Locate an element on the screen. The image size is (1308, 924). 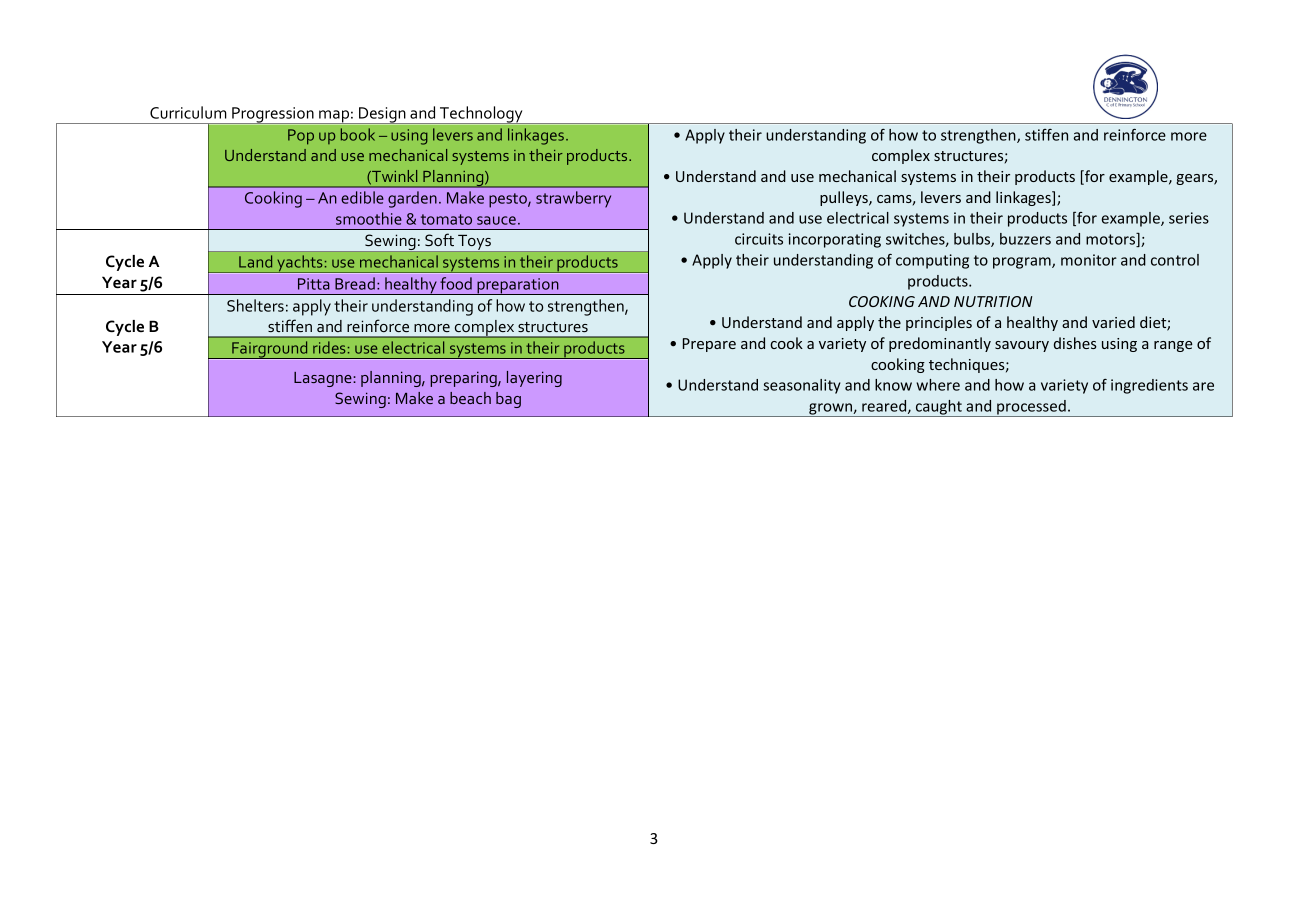
strawberry is located at coordinates (573, 199).
